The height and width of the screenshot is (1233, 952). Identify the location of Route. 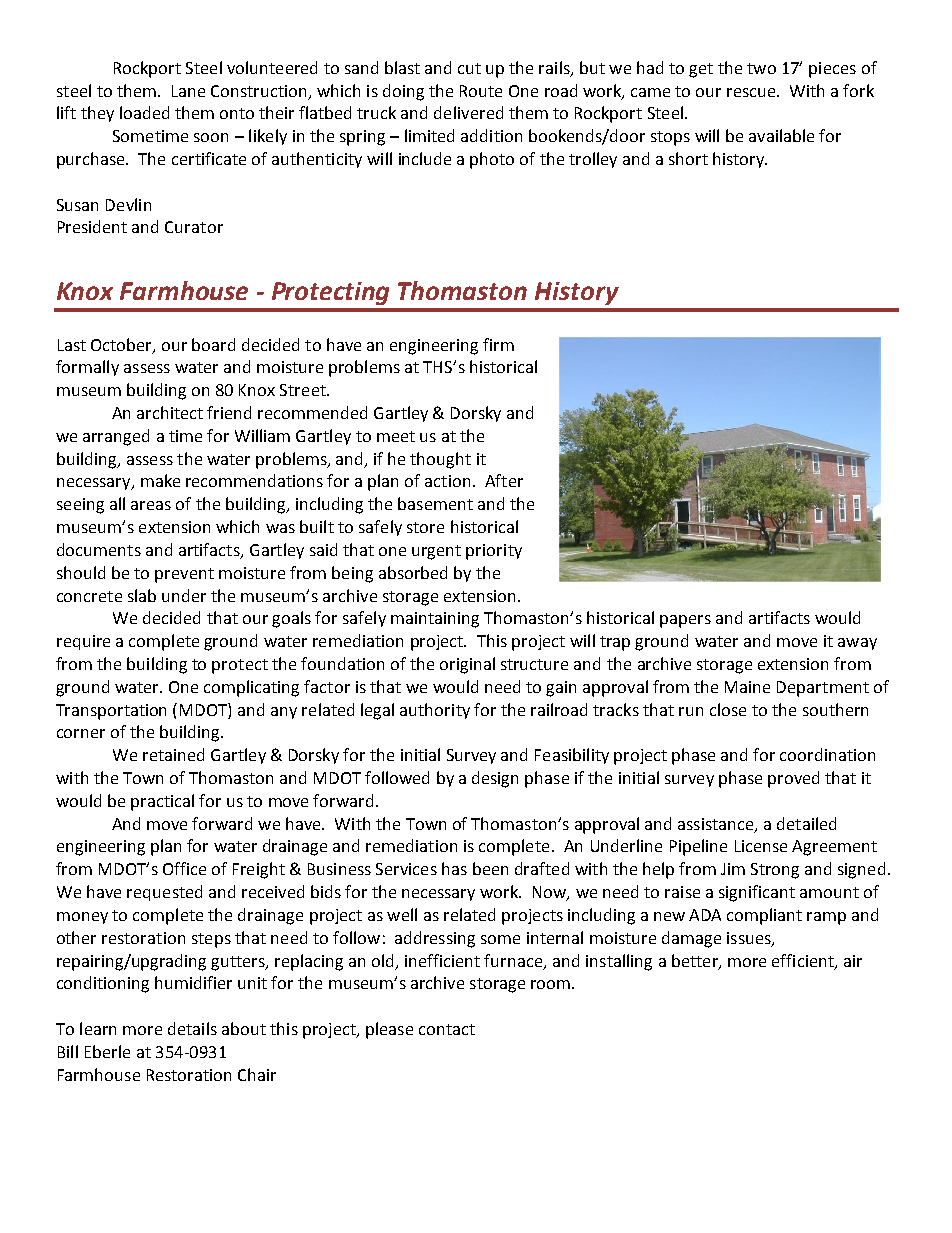
(481, 91).
